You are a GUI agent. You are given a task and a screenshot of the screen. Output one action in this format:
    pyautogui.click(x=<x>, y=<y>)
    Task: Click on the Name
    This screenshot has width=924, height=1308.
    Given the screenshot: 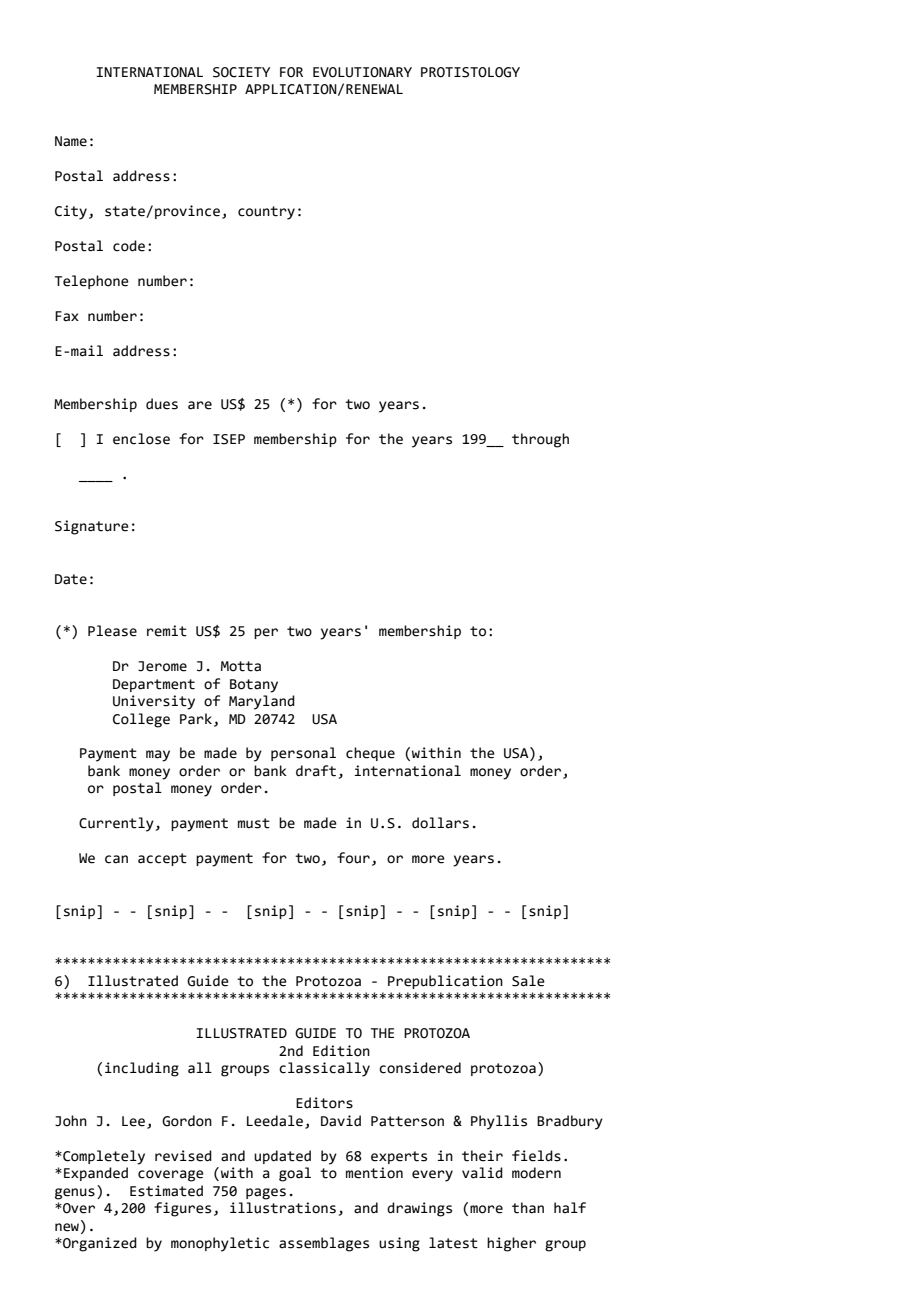 What is the action you would take?
    pyautogui.click(x=71, y=141)
